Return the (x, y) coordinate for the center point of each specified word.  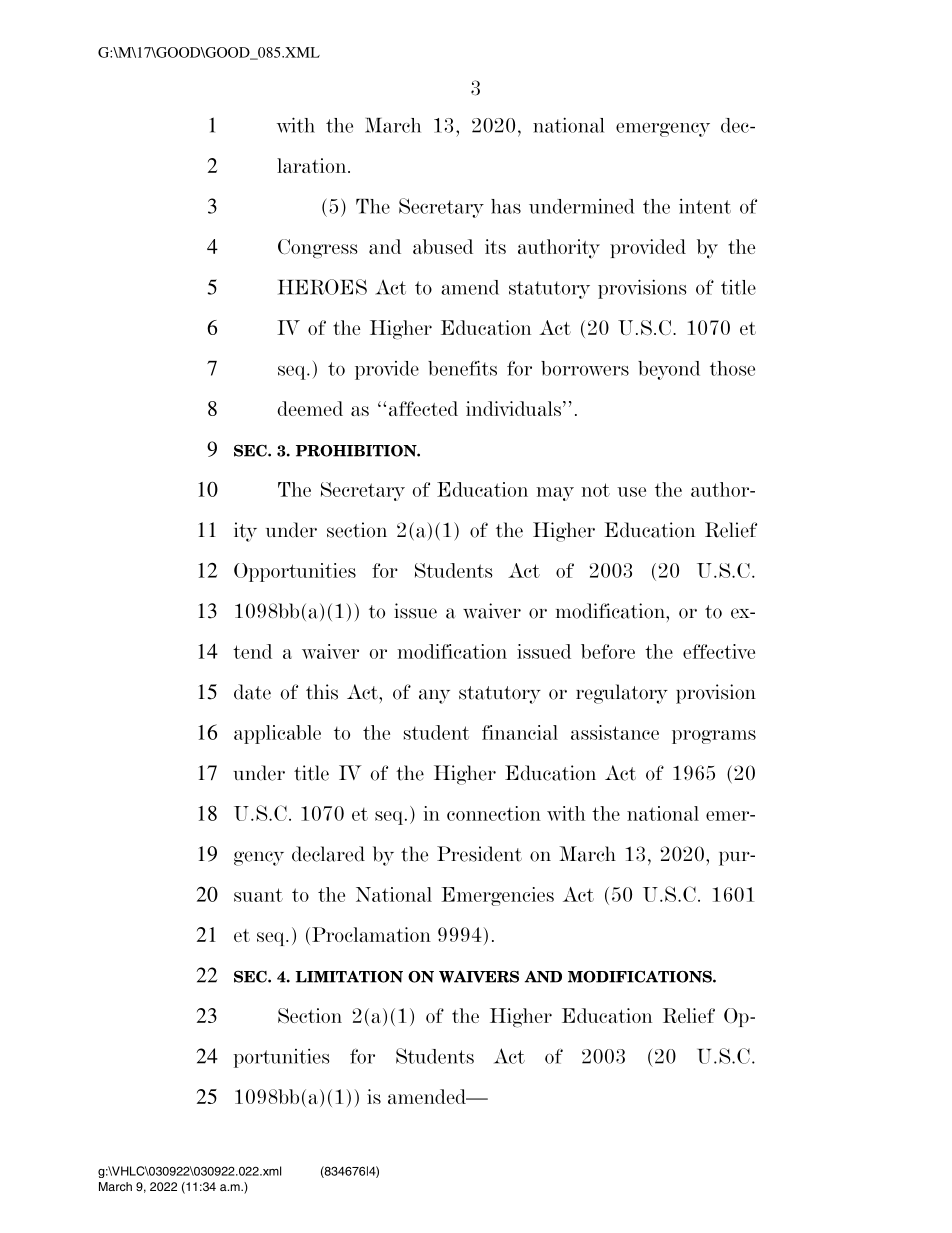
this (322, 692)
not (595, 490)
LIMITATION (349, 977)
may (555, 494)
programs (714, 737)
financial (520, 732)
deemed (310, 408)
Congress (318, 249)
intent (705, 206)
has (506, 206)
